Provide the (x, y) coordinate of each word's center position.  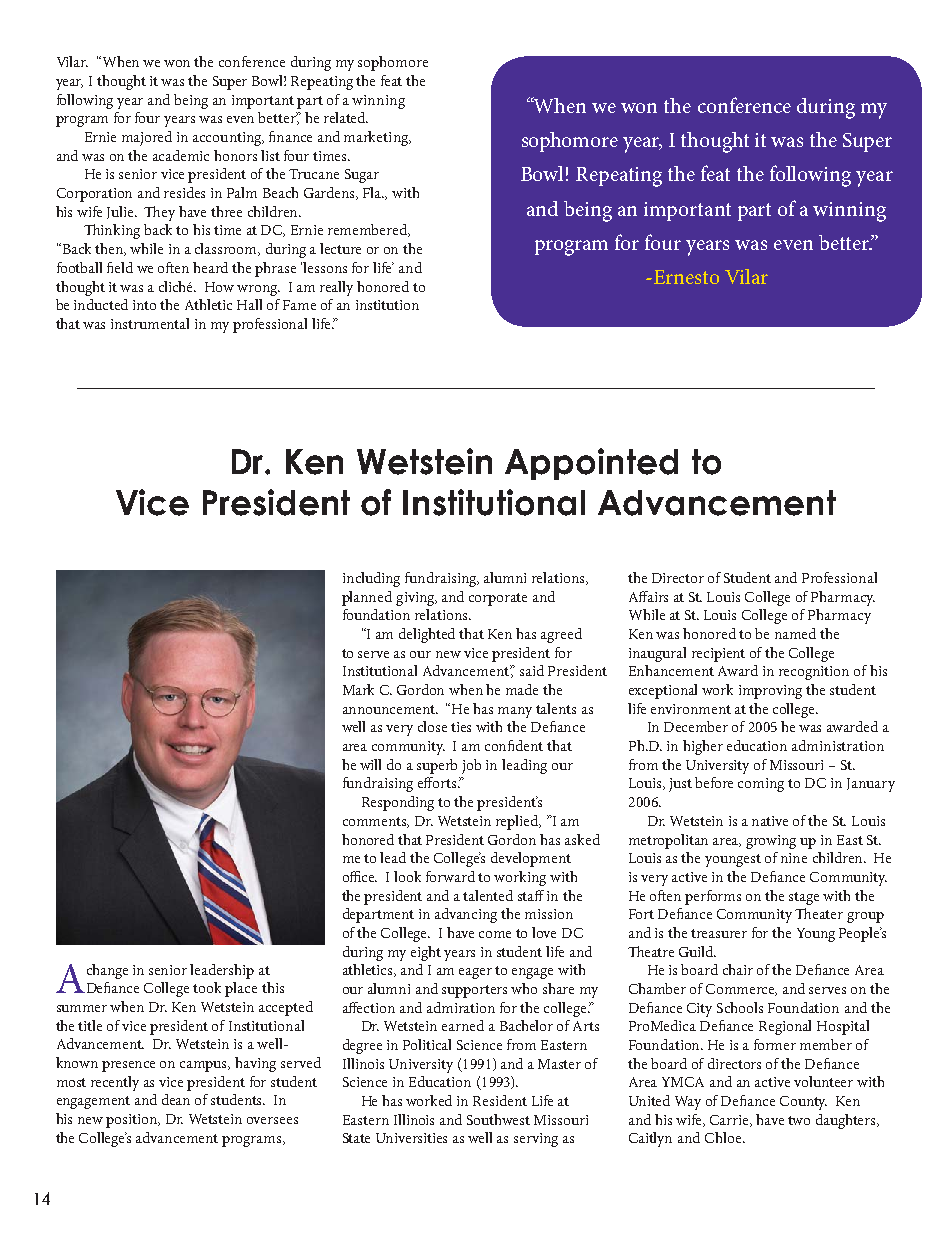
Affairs (648, 596)
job (471, 766)
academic (181, 155)
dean (176, 1099)
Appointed (591, 464)
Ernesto (685, 277)
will (370, 764)
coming (761, 785)
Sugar (362, 176)
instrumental (150, 323)
